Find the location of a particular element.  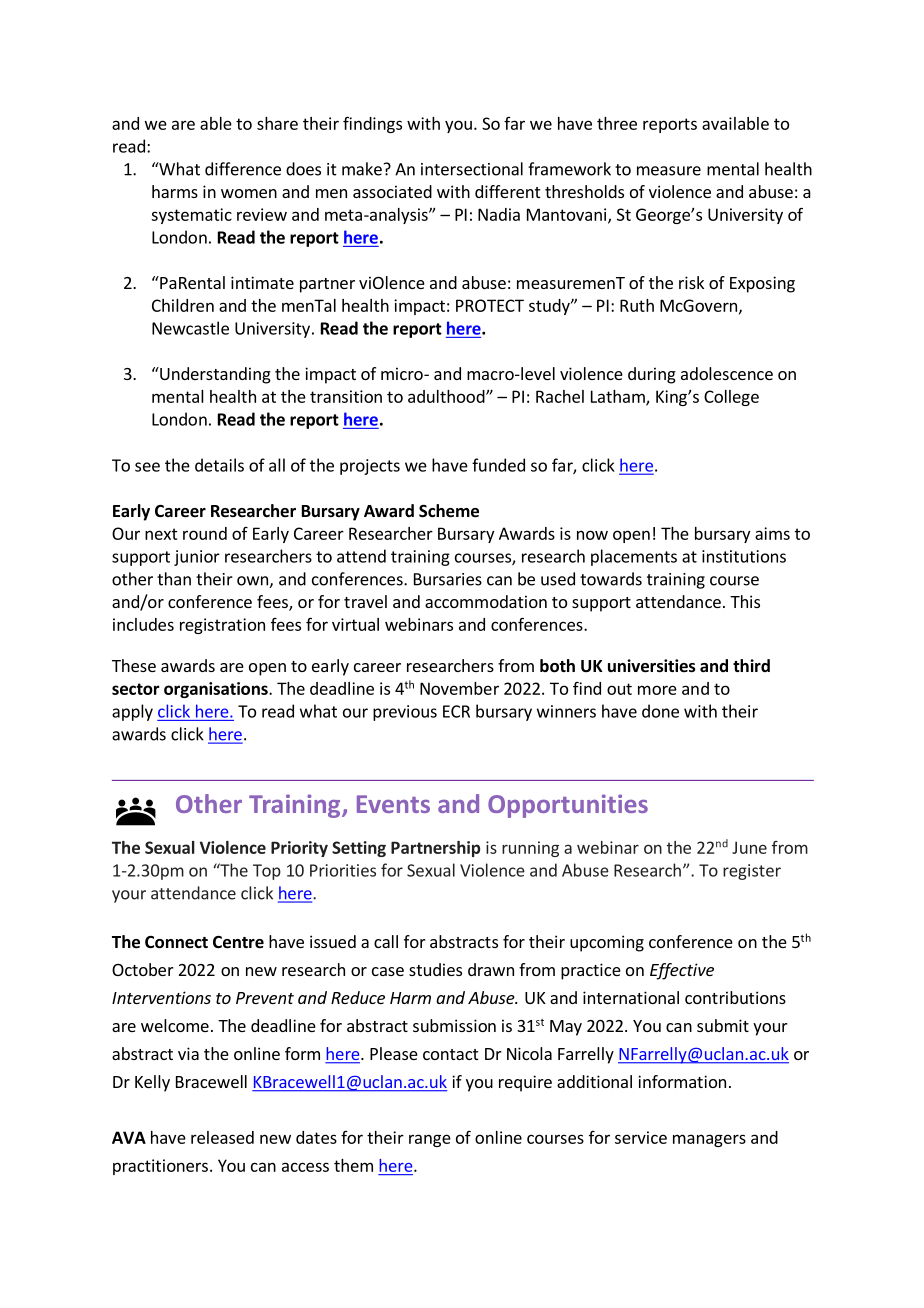

call is located at coordinates (386, 941).
